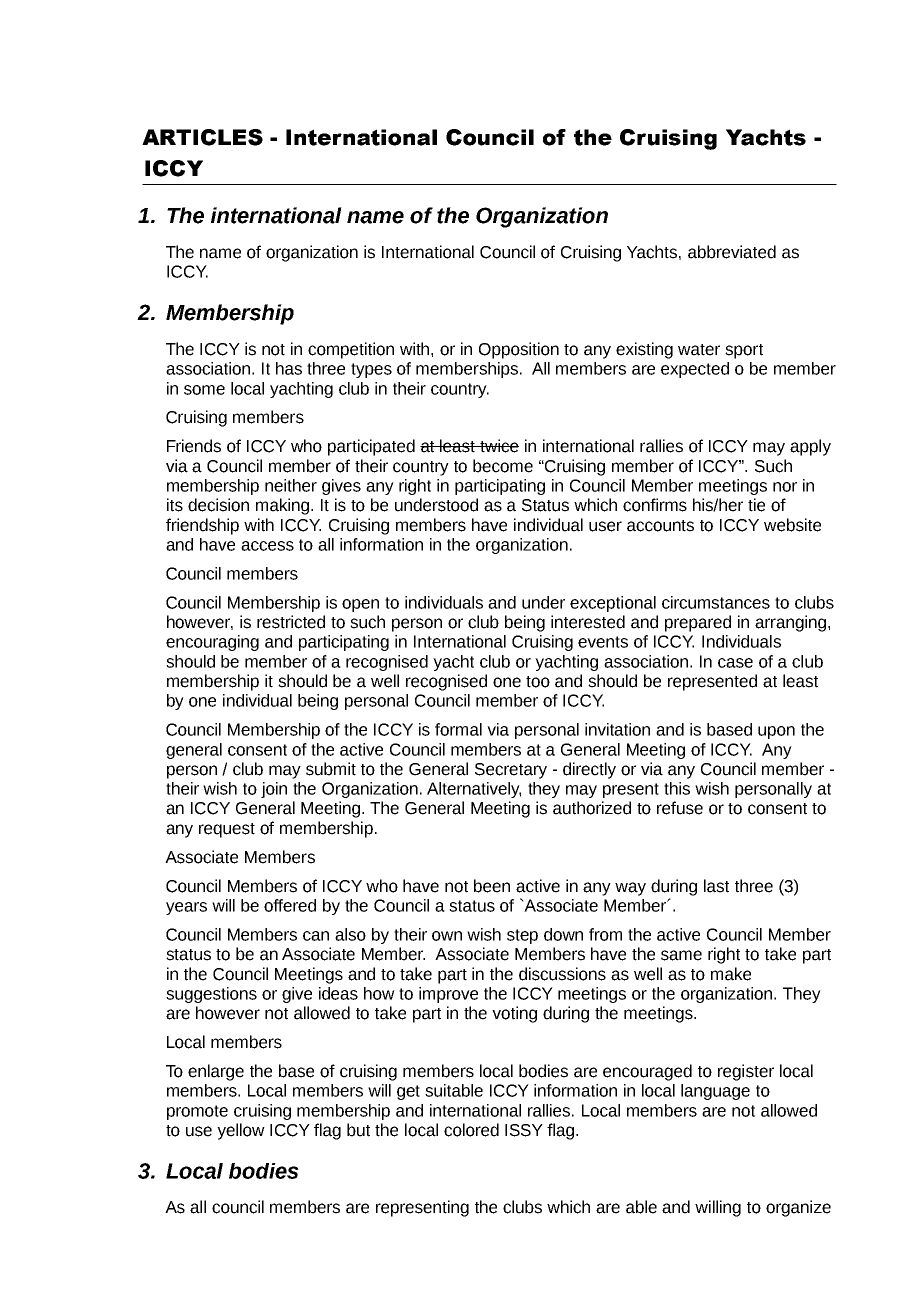 This screenshot has height=1308, width=924. What do you see at coordinates (735, 663) in the screenshot?
I see `case` at bounding box center [735, 663].
